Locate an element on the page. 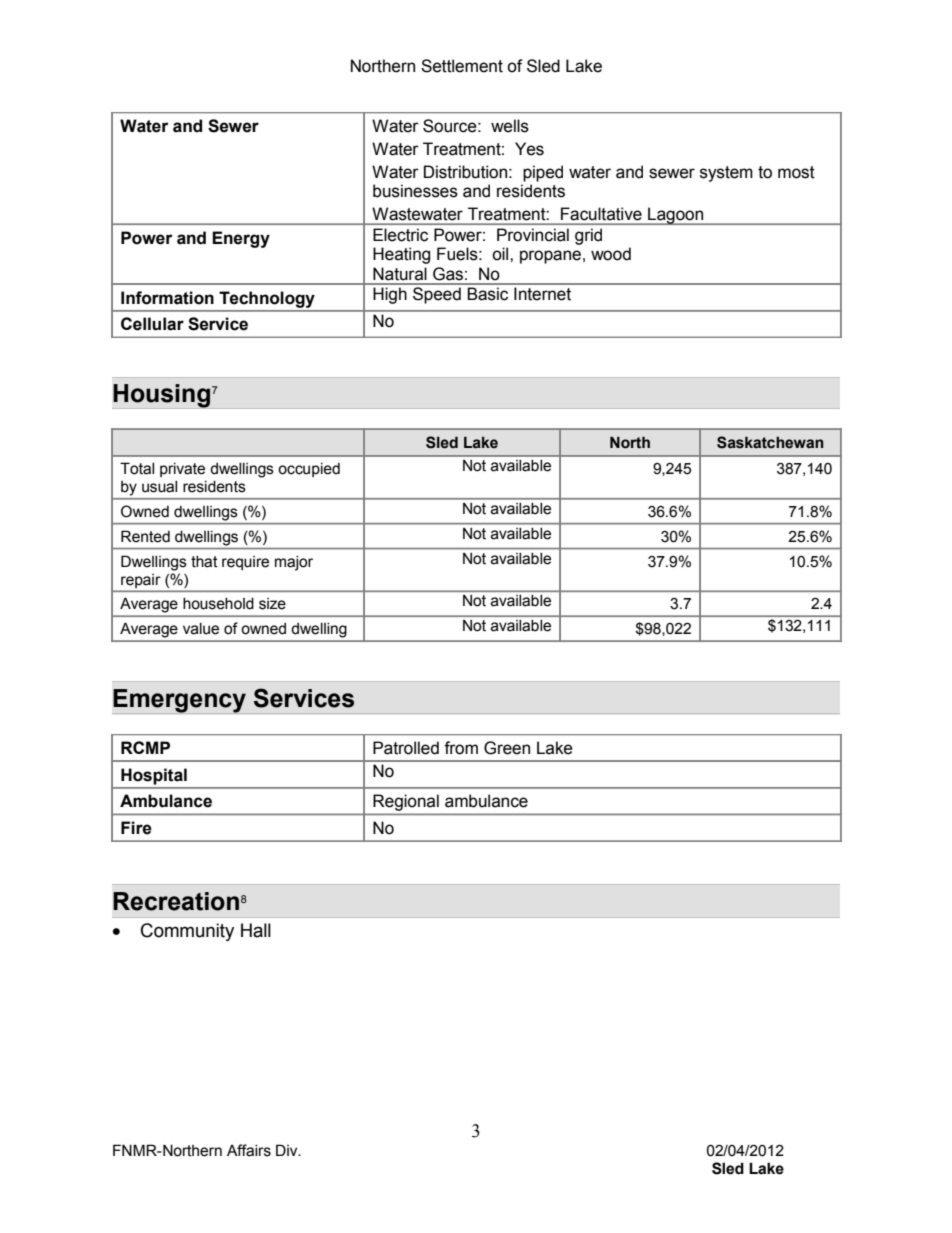 The image size is (952, 1233). Settlement is located at coordinates (462, 66).
